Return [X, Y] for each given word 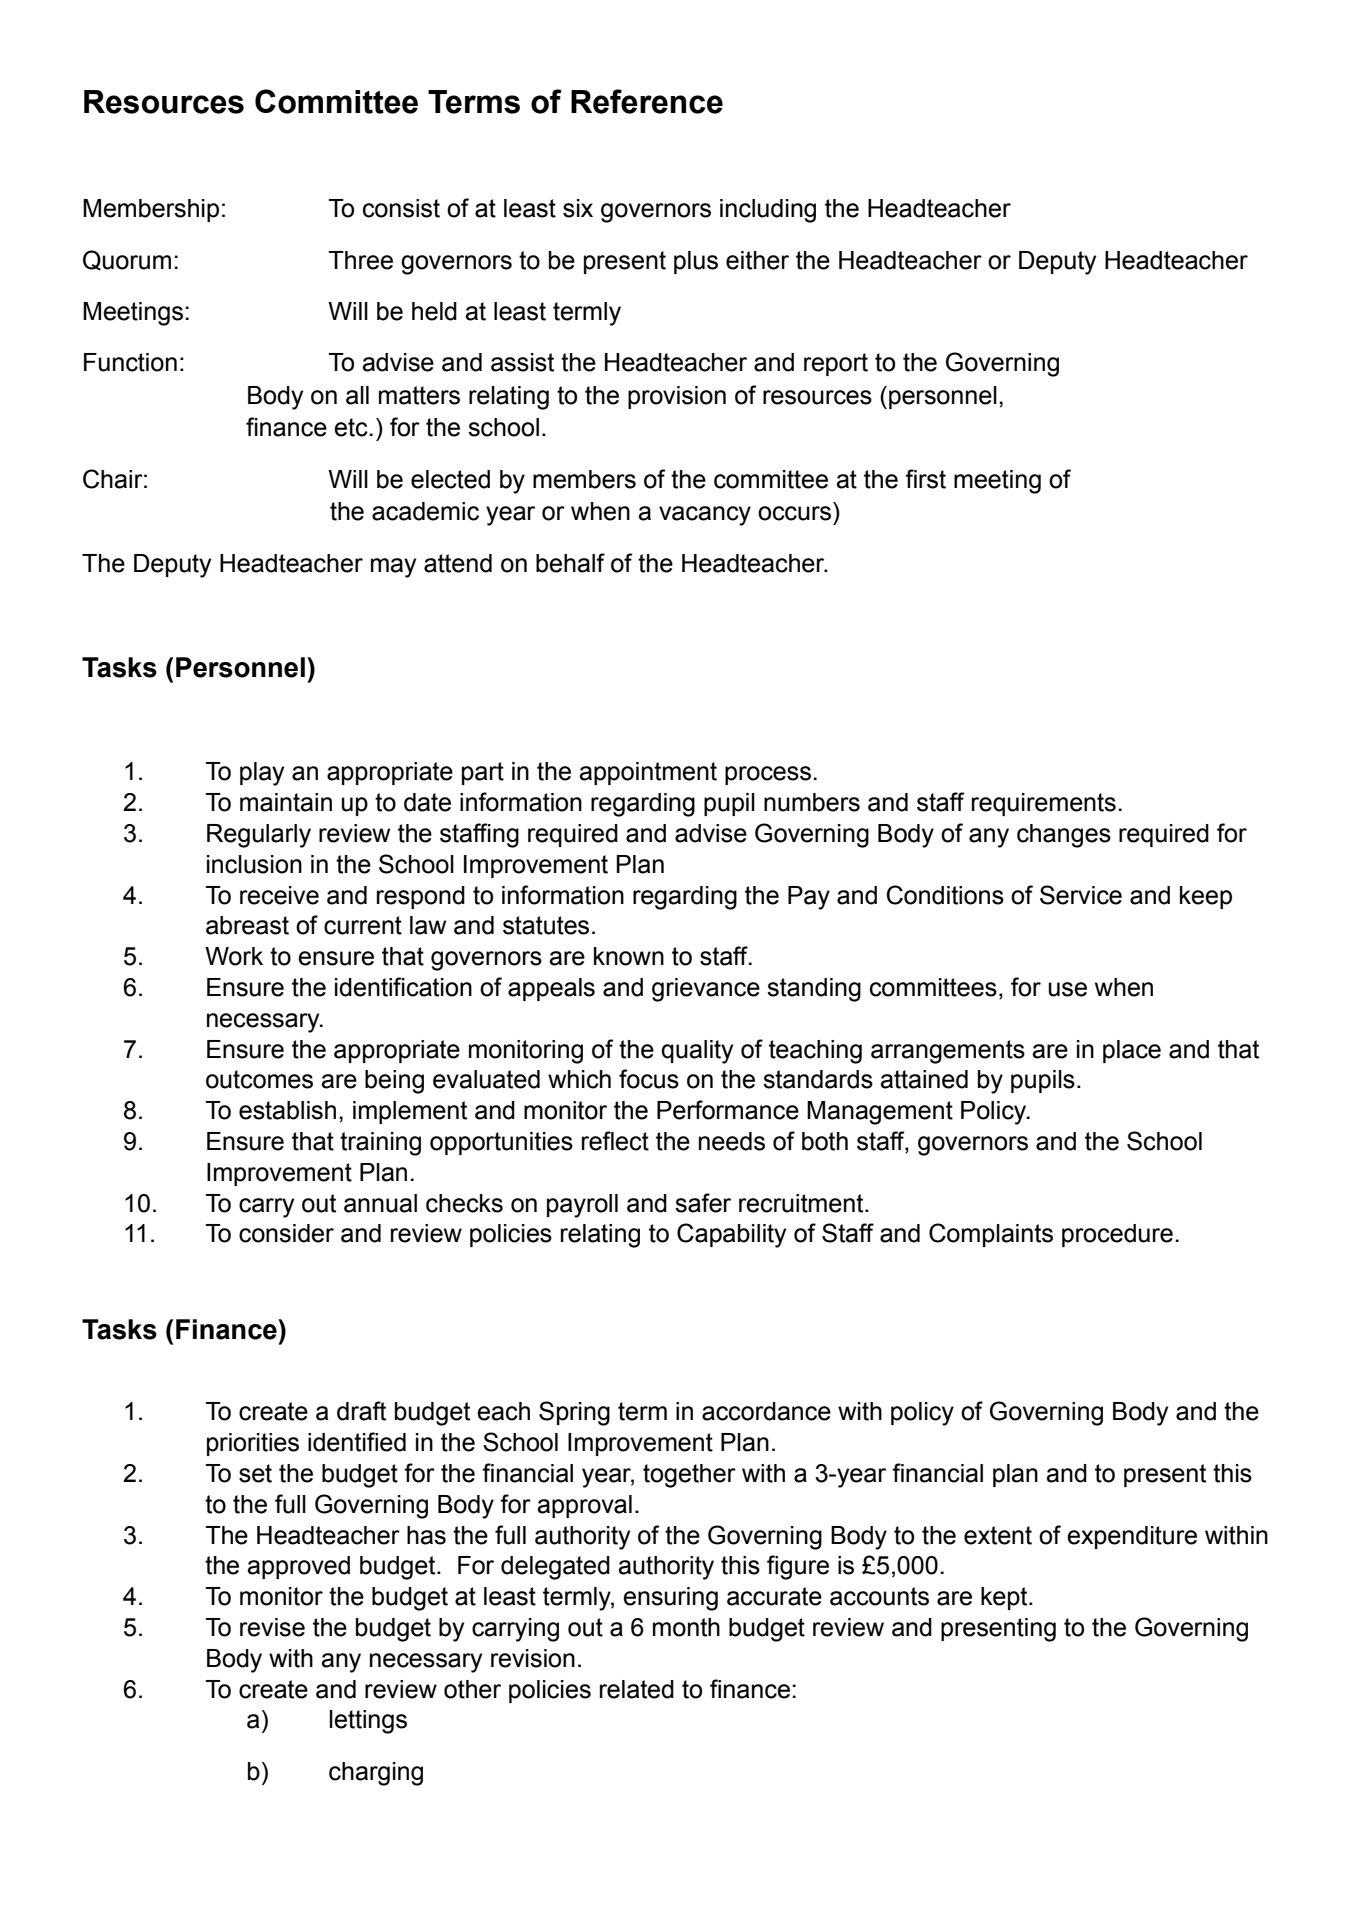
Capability [731, 1235]
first [925, 479]
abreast [247, 925]
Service [1081, 895]
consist [401, 208]
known [629, 956]
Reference [647, 101]
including [768, 211]
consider [286, 1233]
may [393, 568]
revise [272, 1627]
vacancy [705, 516]
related [637, 1689]
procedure [1117, 1235]
